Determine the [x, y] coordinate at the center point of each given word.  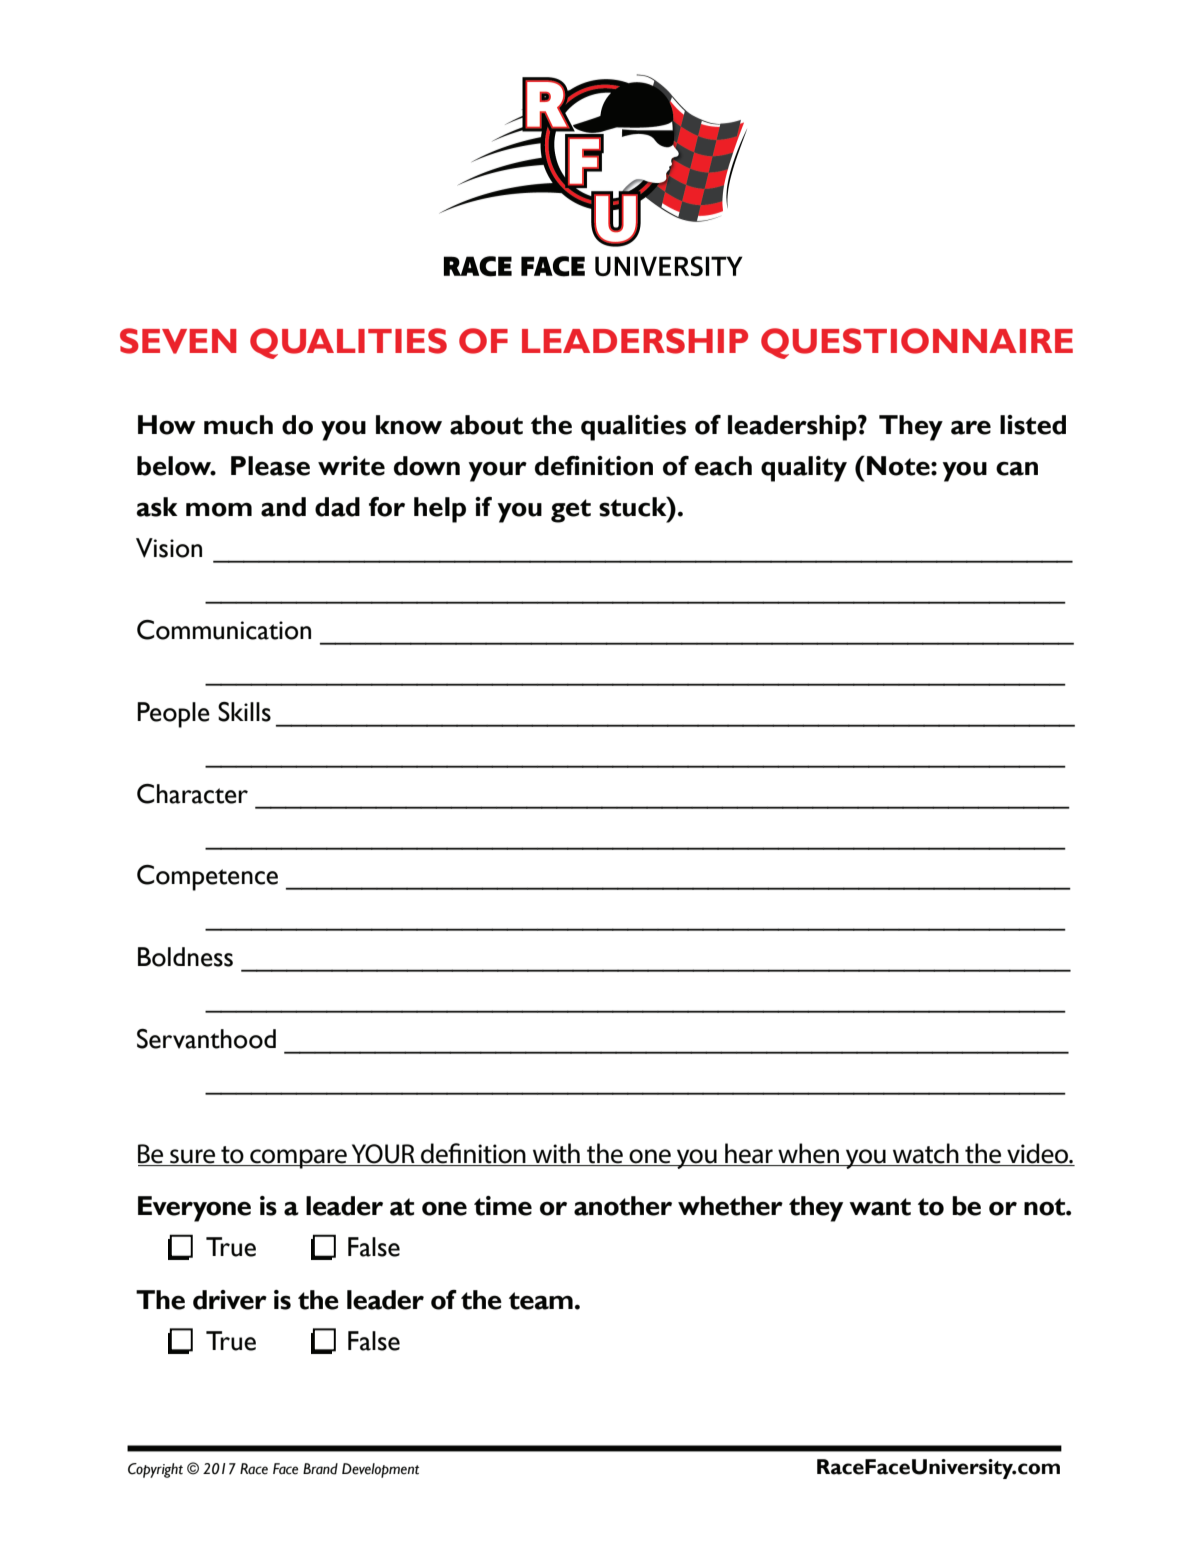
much [238, 425]
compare [298, 1159]
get [571, 511]
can [1017, 468]
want [880, 1207]
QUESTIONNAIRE [917, 343]
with [556, 1154]
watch [926, 1154]
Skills [244, 712]
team [541, 1301]
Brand [320, 1469]
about [486, 425]
